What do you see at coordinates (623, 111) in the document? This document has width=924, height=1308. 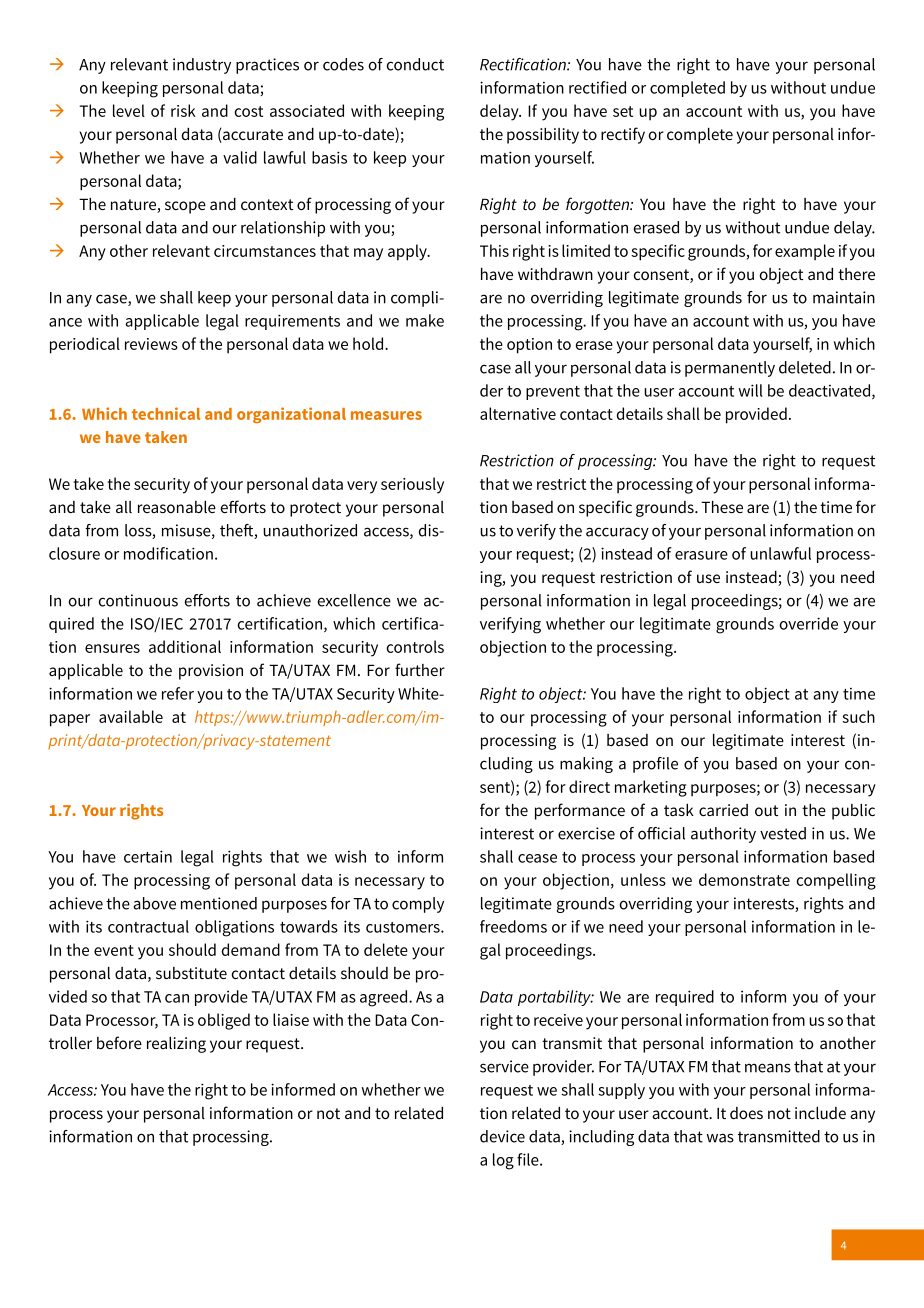 I see `set` at bounding box center [623, 111].
